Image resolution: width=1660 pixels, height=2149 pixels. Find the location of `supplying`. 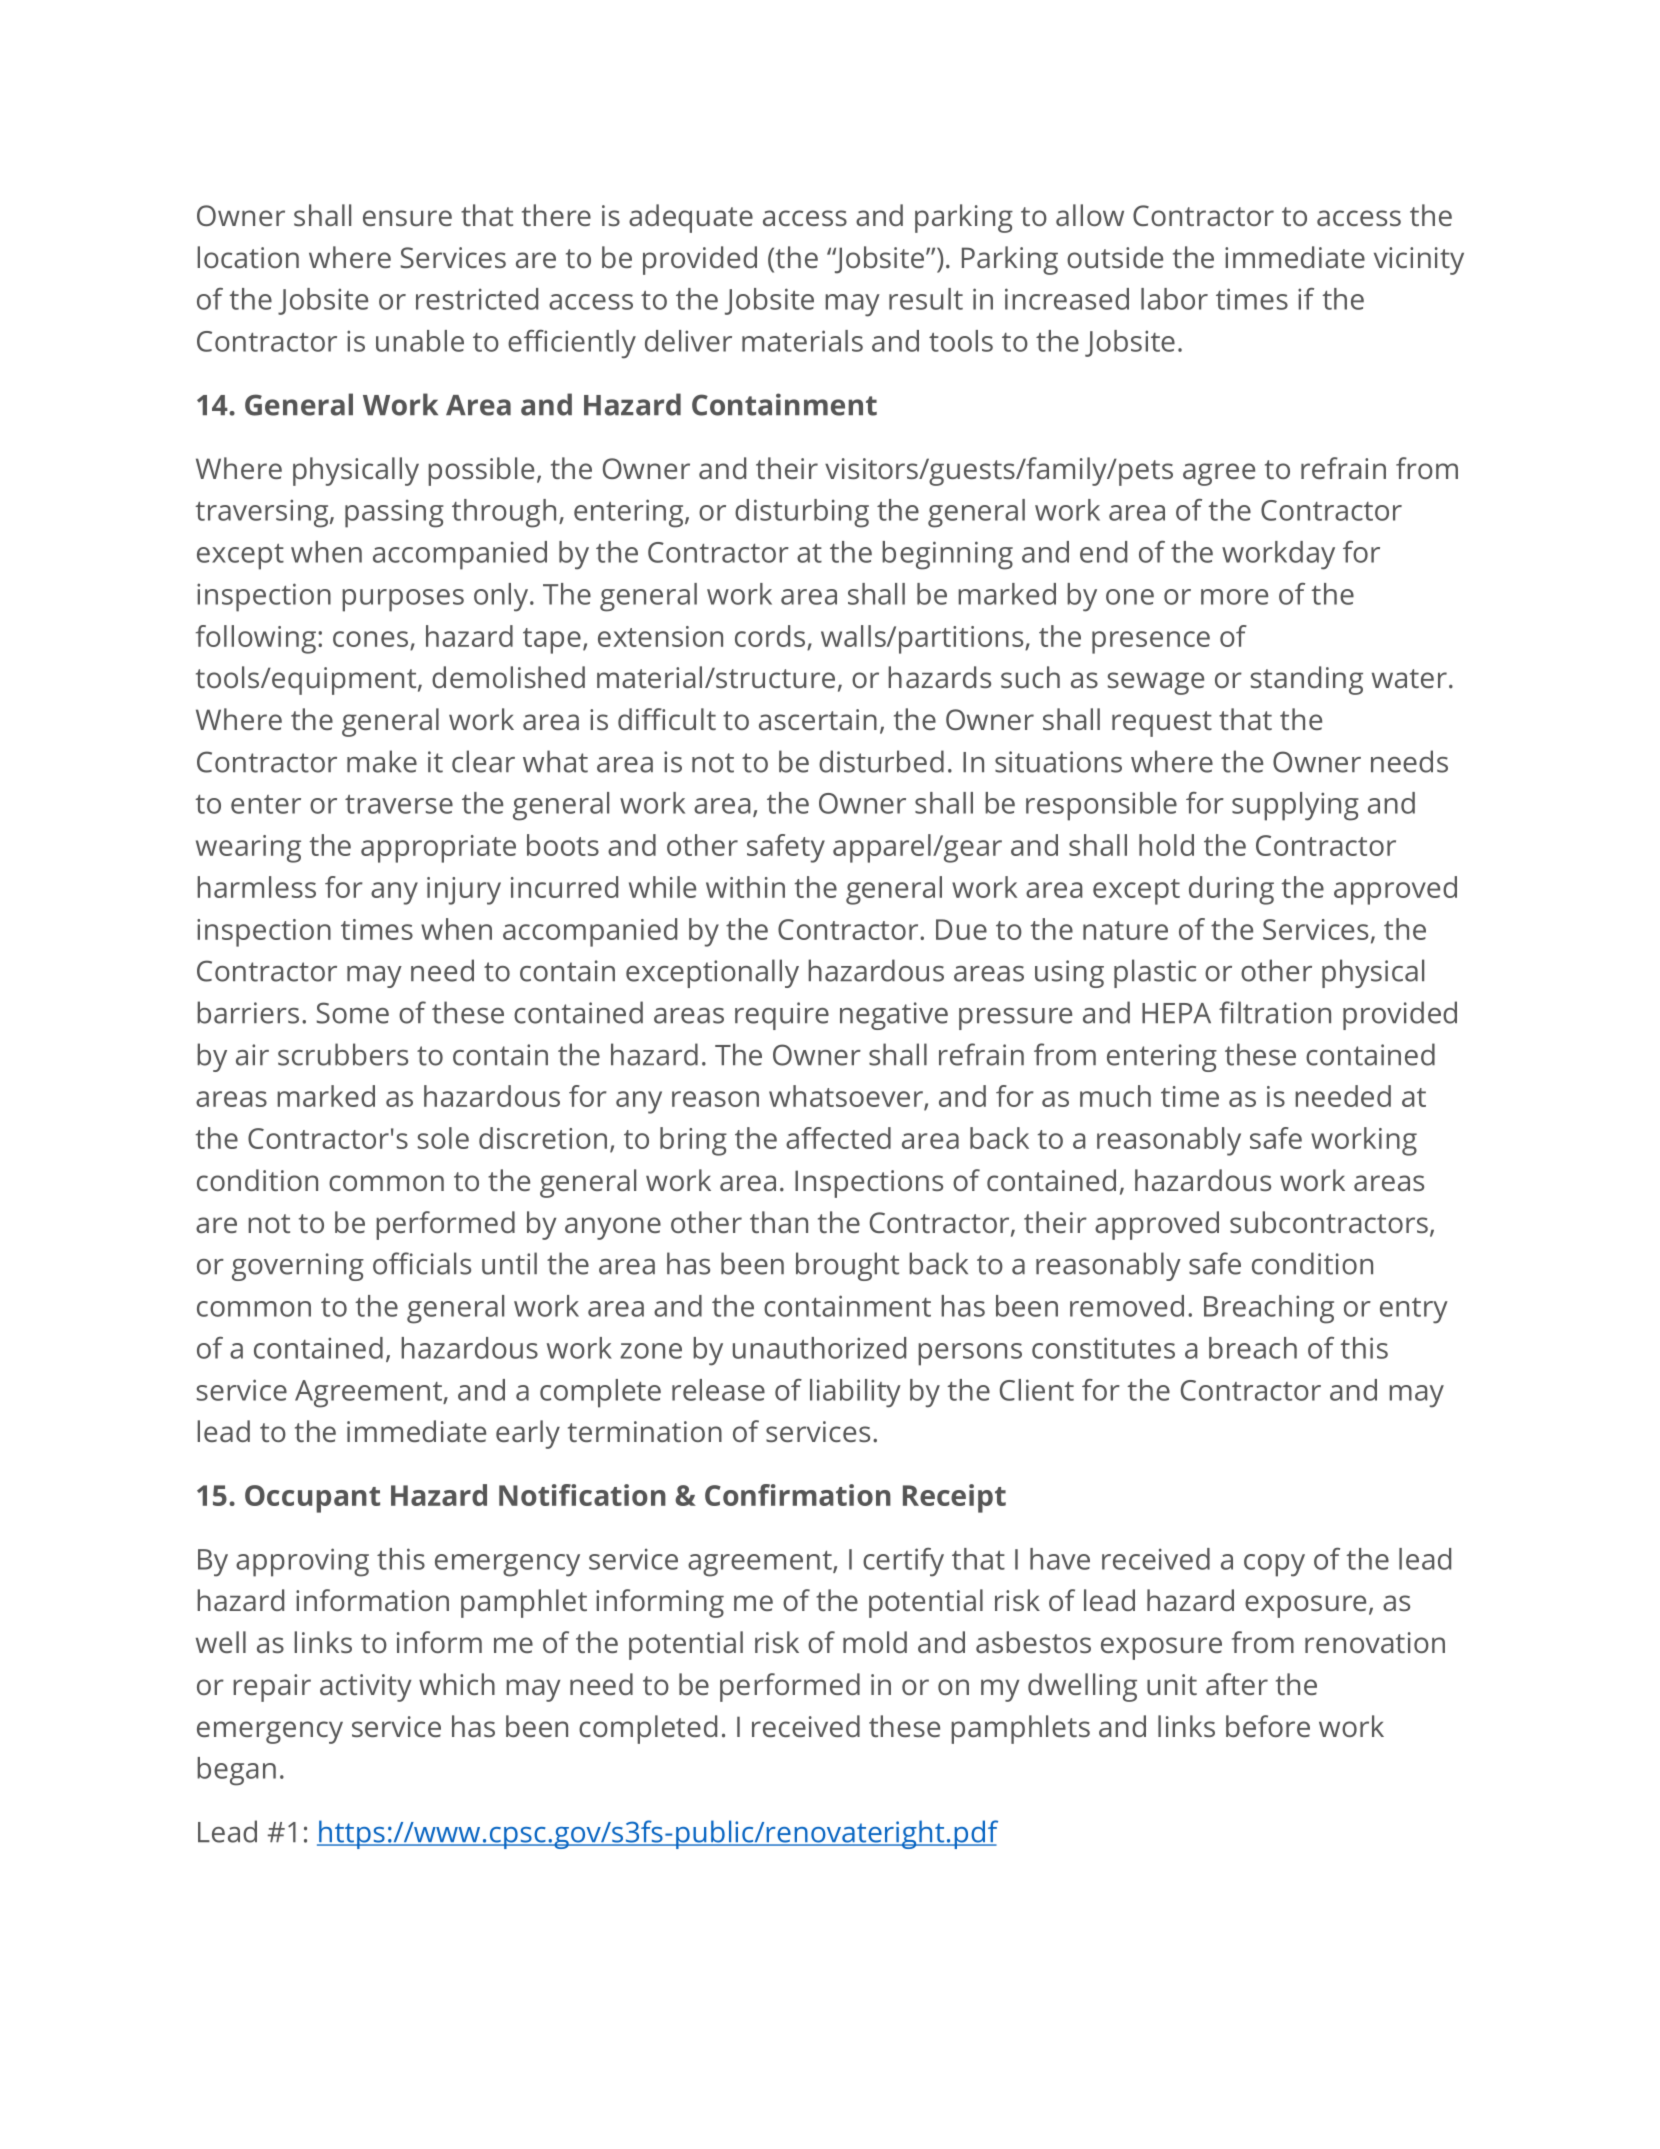

supplying is located at coordinates (1295, 806).
